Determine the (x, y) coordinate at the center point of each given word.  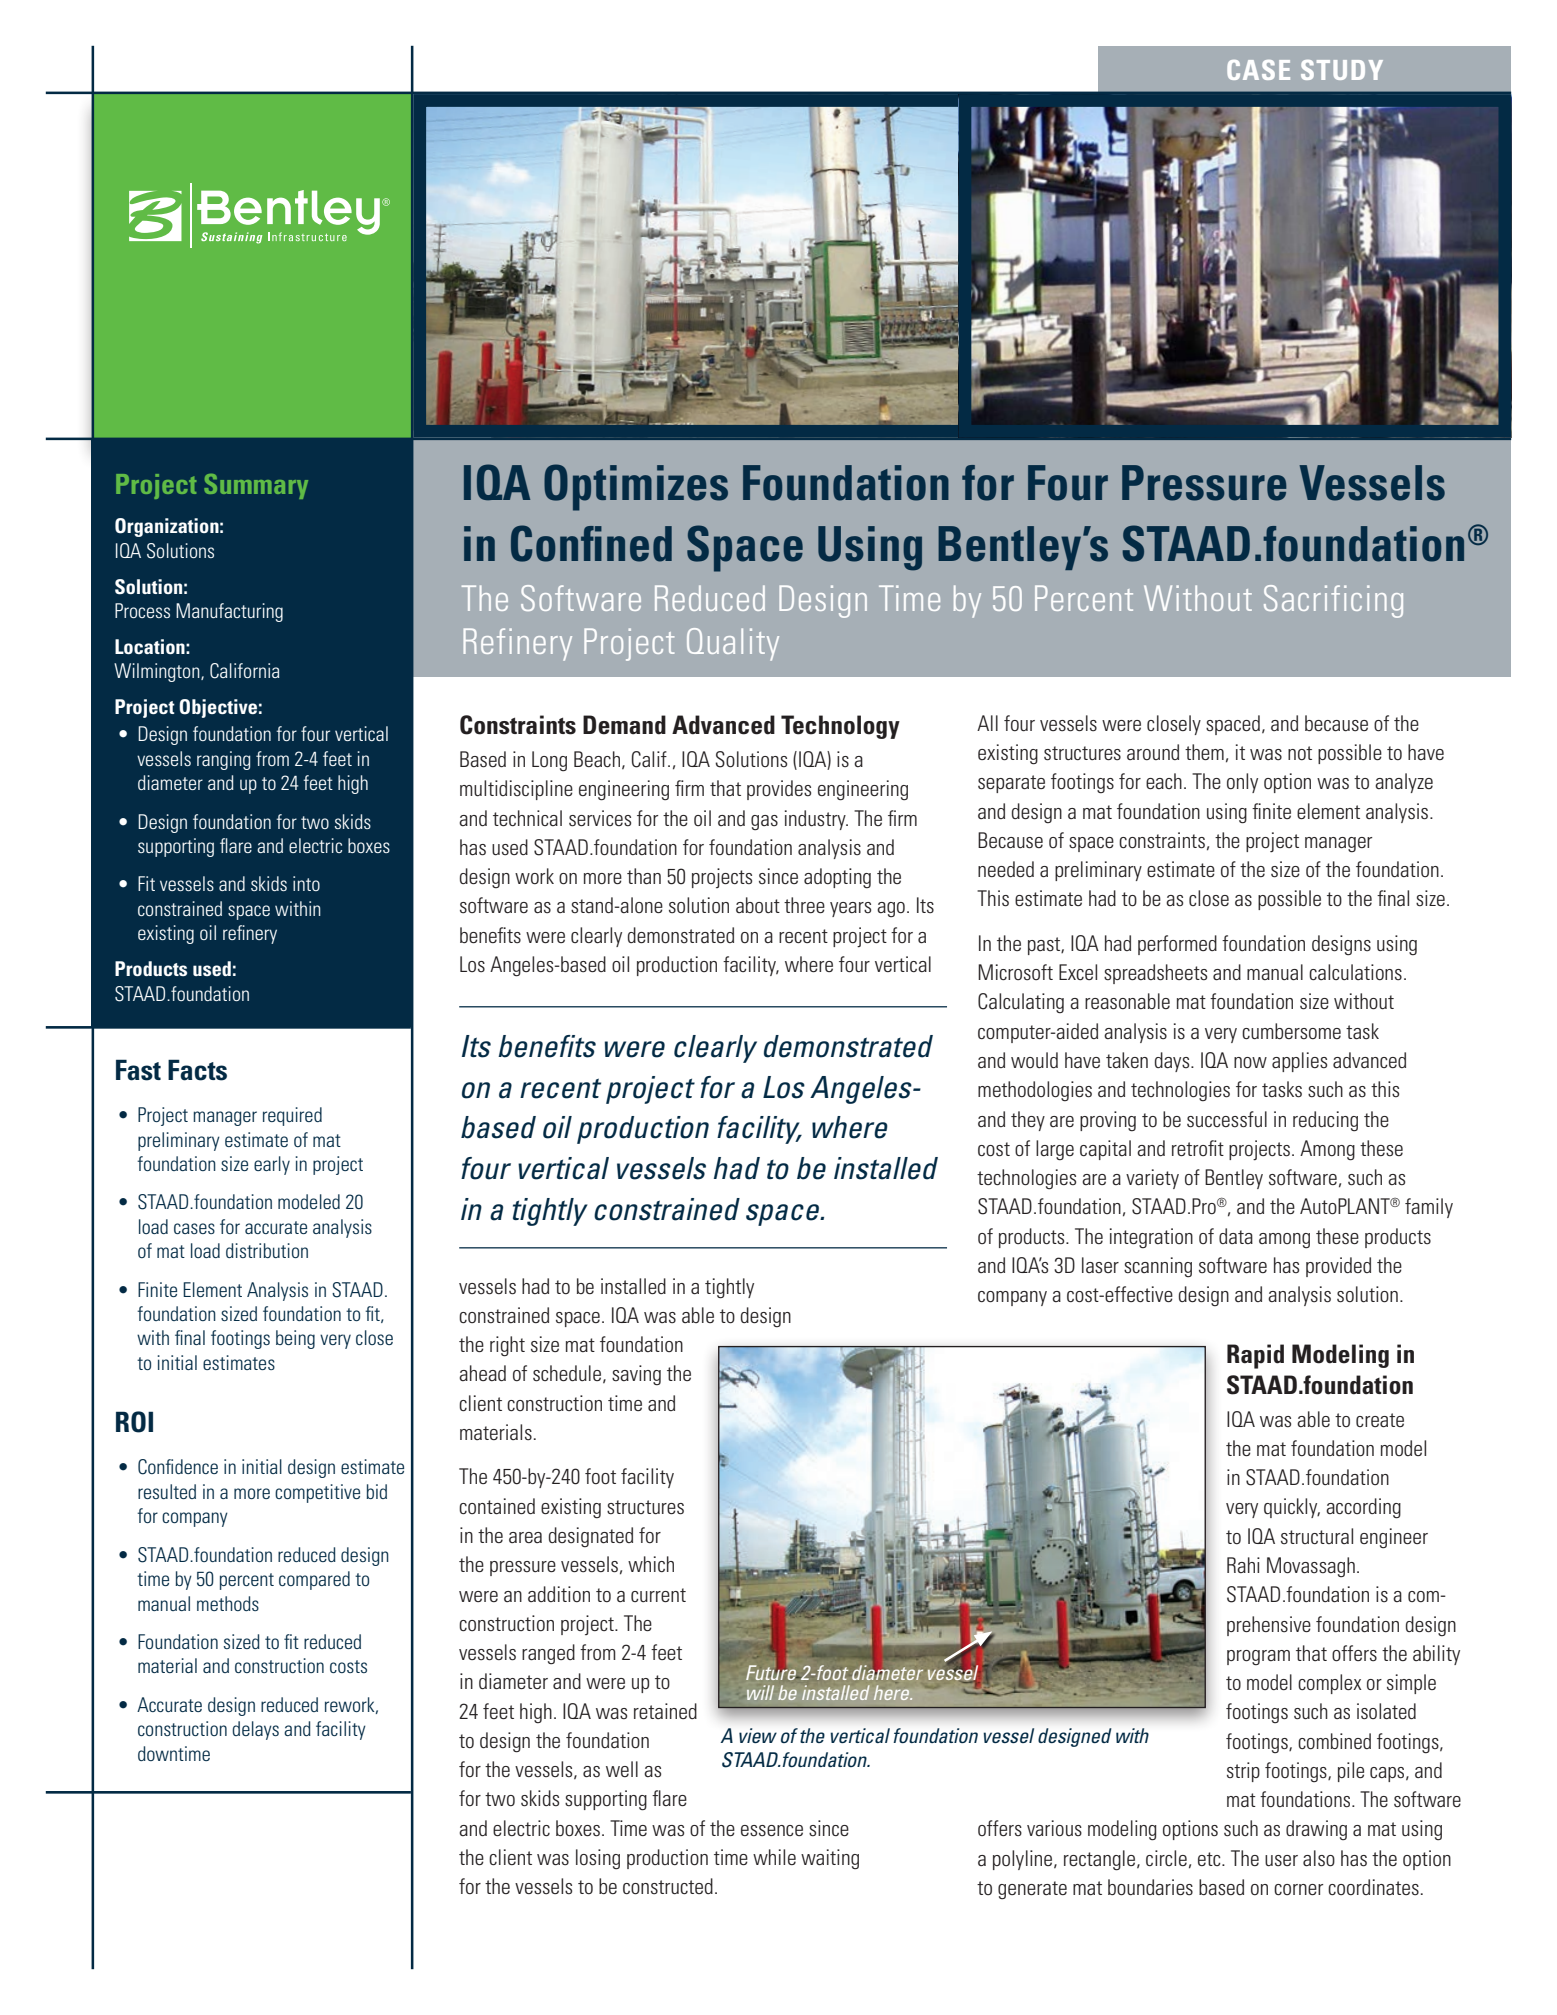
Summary (256, 486)
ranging (224, 760)
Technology (840, 727)
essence (772, 1831)
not (1300, 753)
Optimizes (636, 487)
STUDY (1342, 70)
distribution (267, 1250)
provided (1338, 1267)
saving (636, 1375)
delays (255, 1730)
